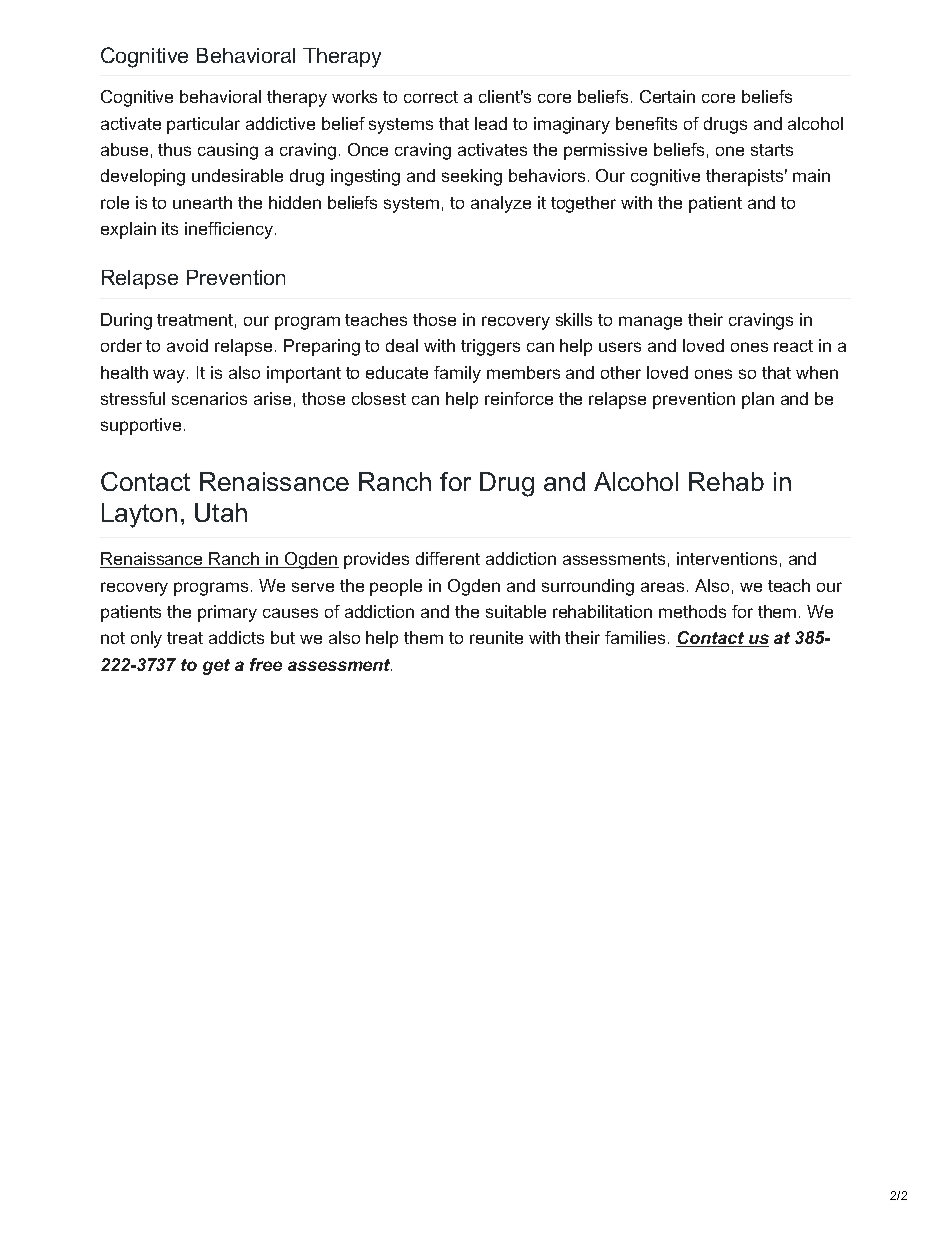 The width and height of the screenshot is (952, 1233). Describe the element at coordinates (692, 611) in the screenshot. I see `methods` at that location.
